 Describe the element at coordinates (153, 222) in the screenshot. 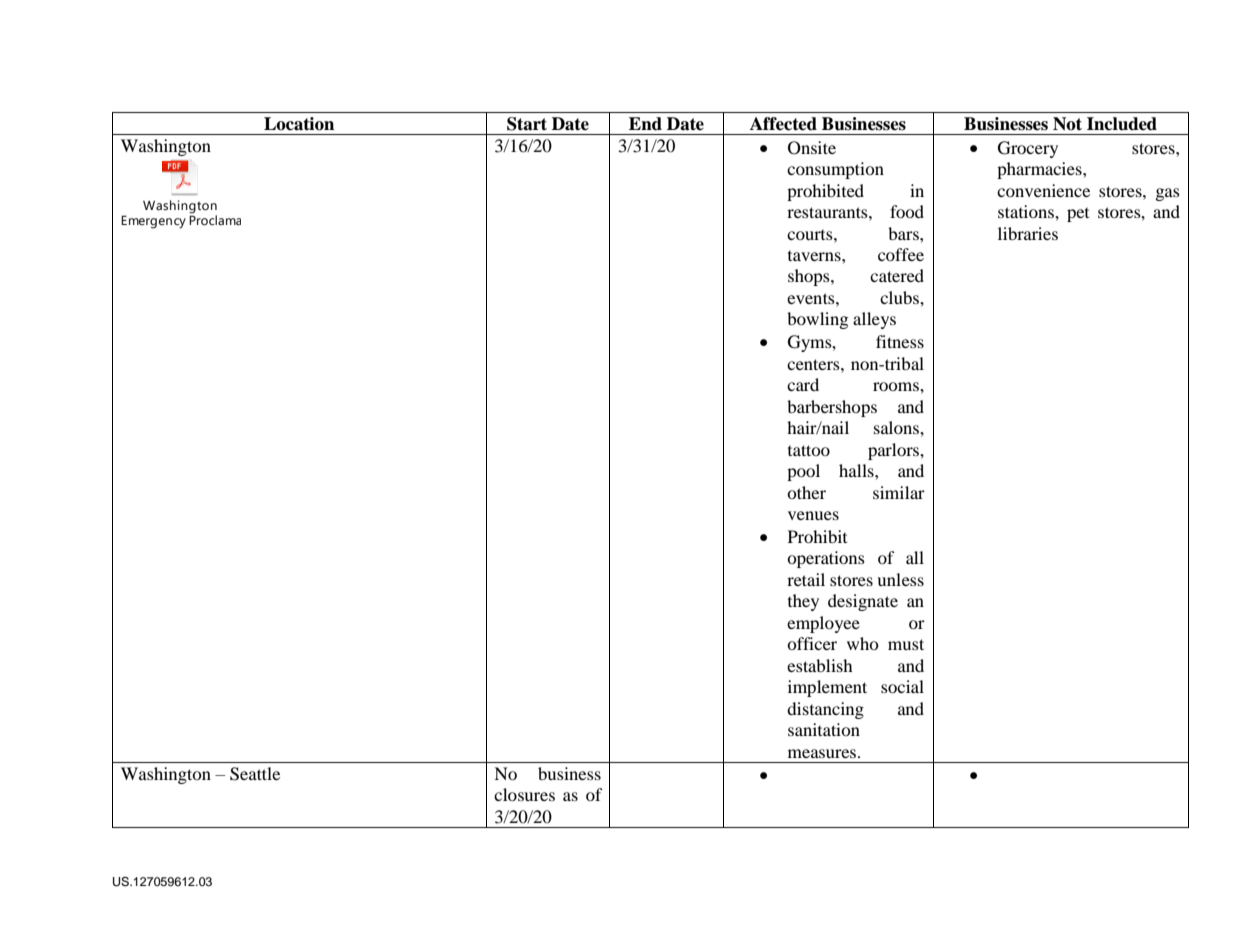

I see `Emergency` at that location.
